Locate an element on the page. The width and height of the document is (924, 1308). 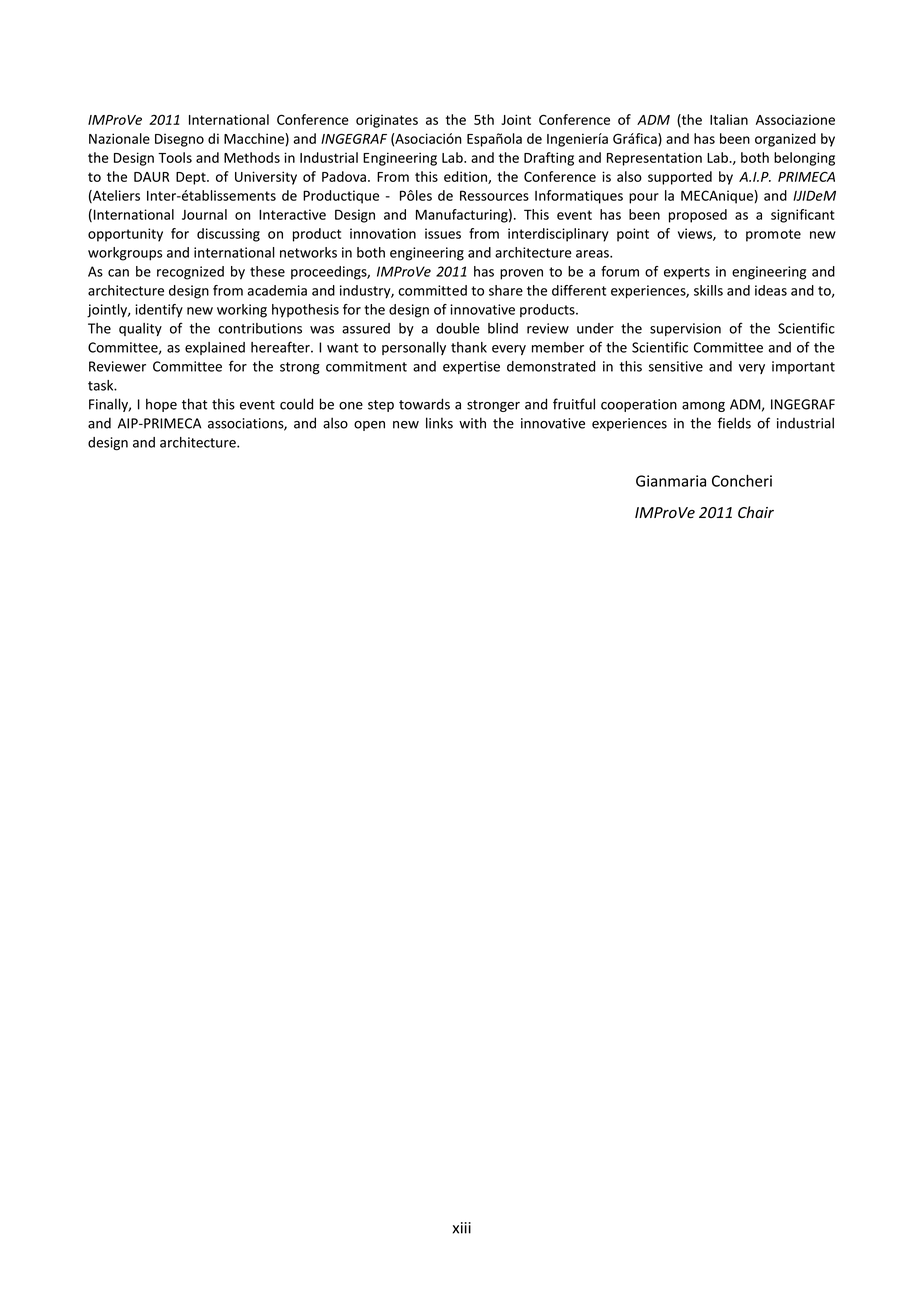
xiii is located at coordinates (462, 1228).
